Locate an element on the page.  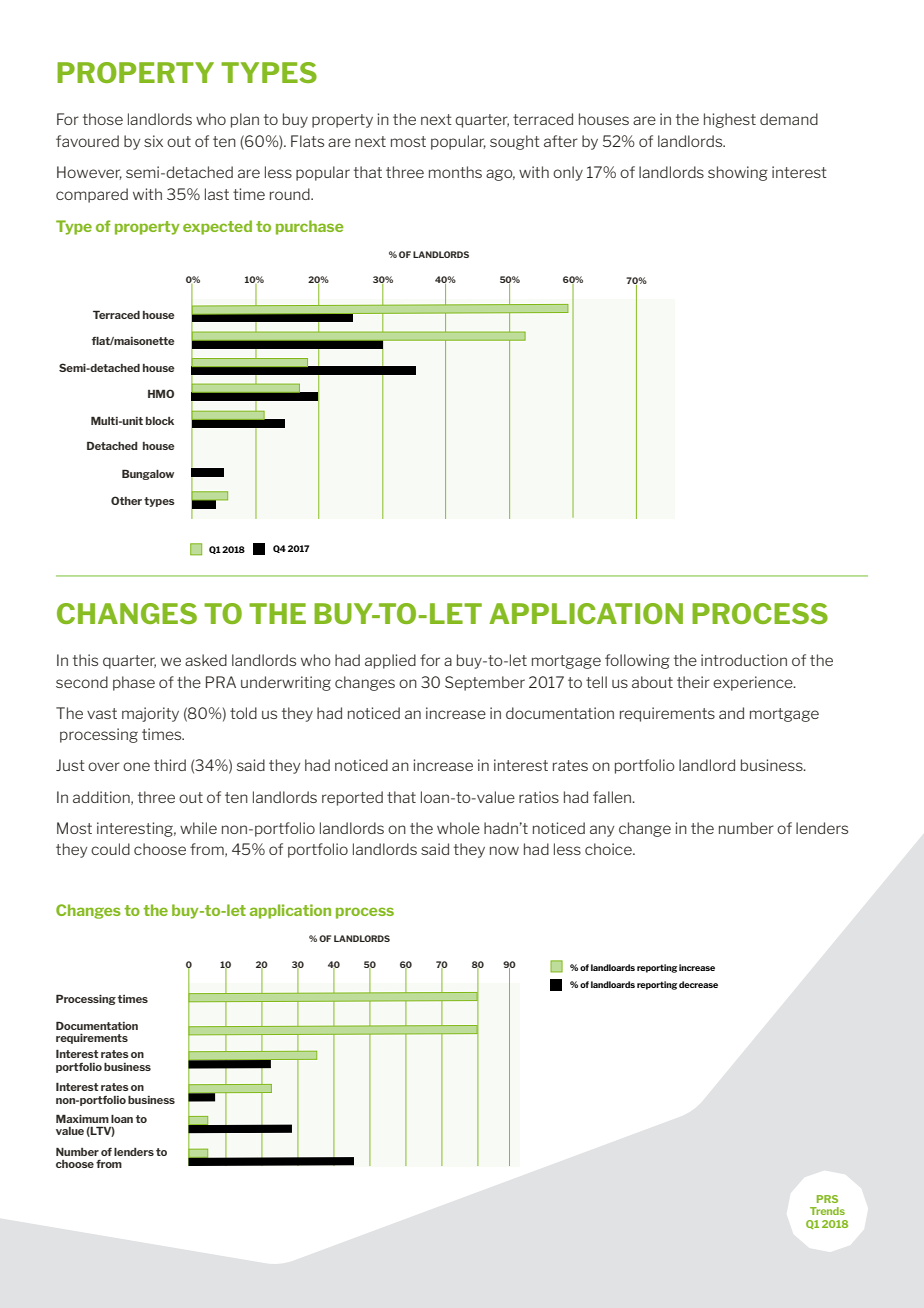
PRS is located at coordinates (827, 1199).
